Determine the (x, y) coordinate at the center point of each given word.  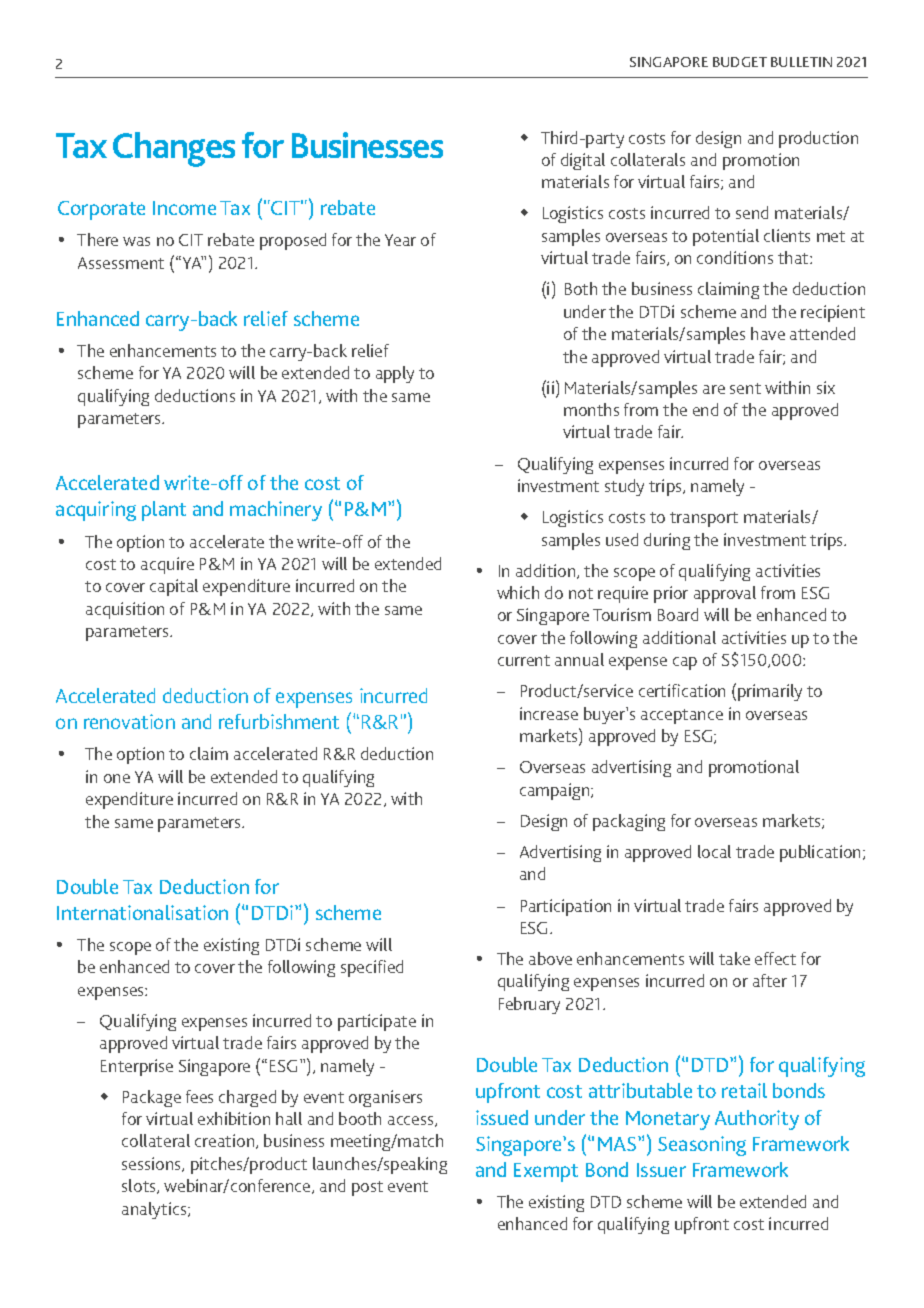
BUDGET (740, 62)
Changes (174, 149)
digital (583, 161)
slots (140, 1186)
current (524, 660)
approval (725, 594)
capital (174, 587)
